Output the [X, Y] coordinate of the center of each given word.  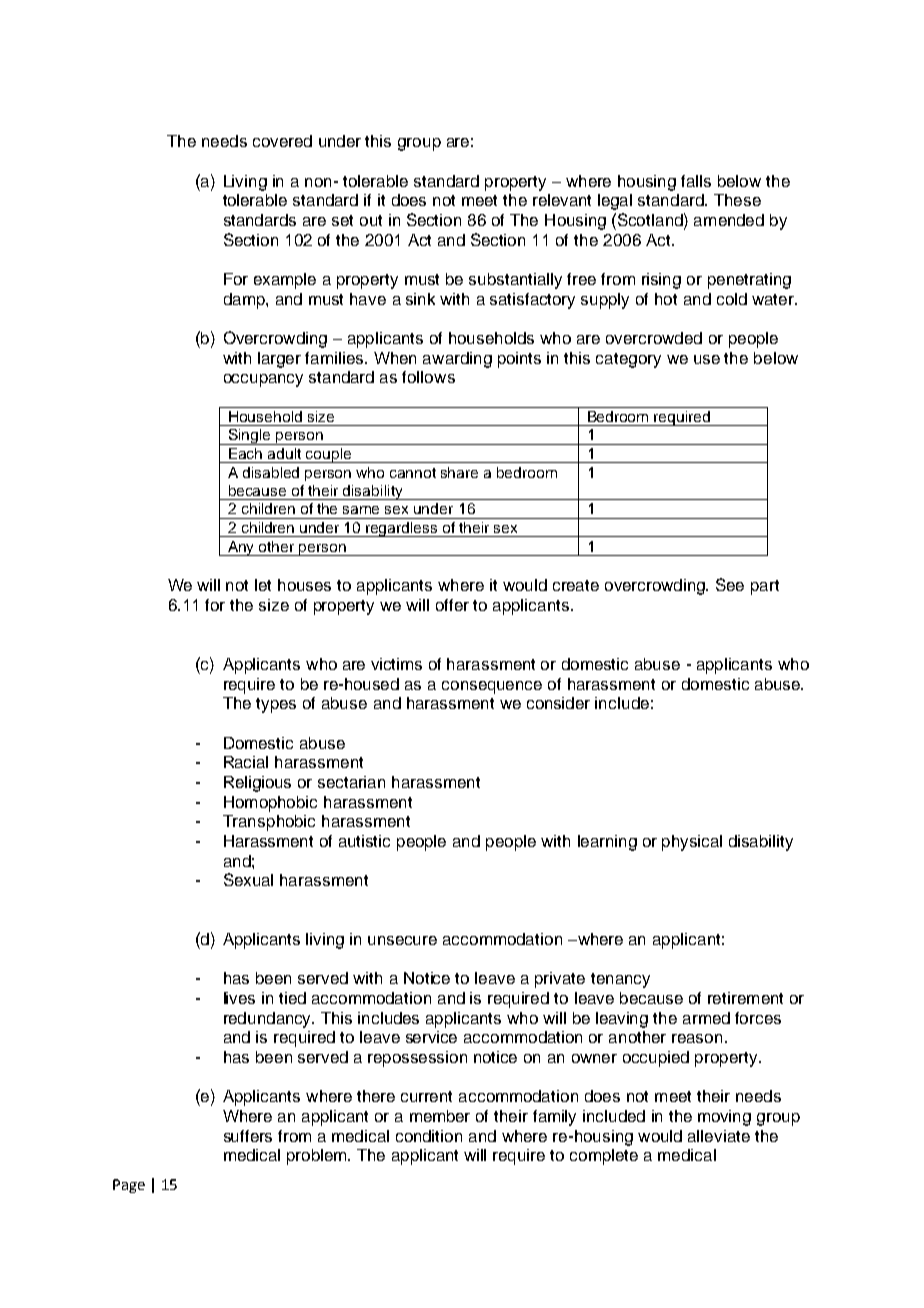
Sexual [248, 879]
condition [429, 1136]
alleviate [719, 1136]
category [628, 360]
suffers [248, 1136]
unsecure [402, 940]
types [276, 705]
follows [428, 377]
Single [250, 437]
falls [696, 181]
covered [282, 141]
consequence [492, 687]
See [730, 584]
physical [692, 843]
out [371, 220]
